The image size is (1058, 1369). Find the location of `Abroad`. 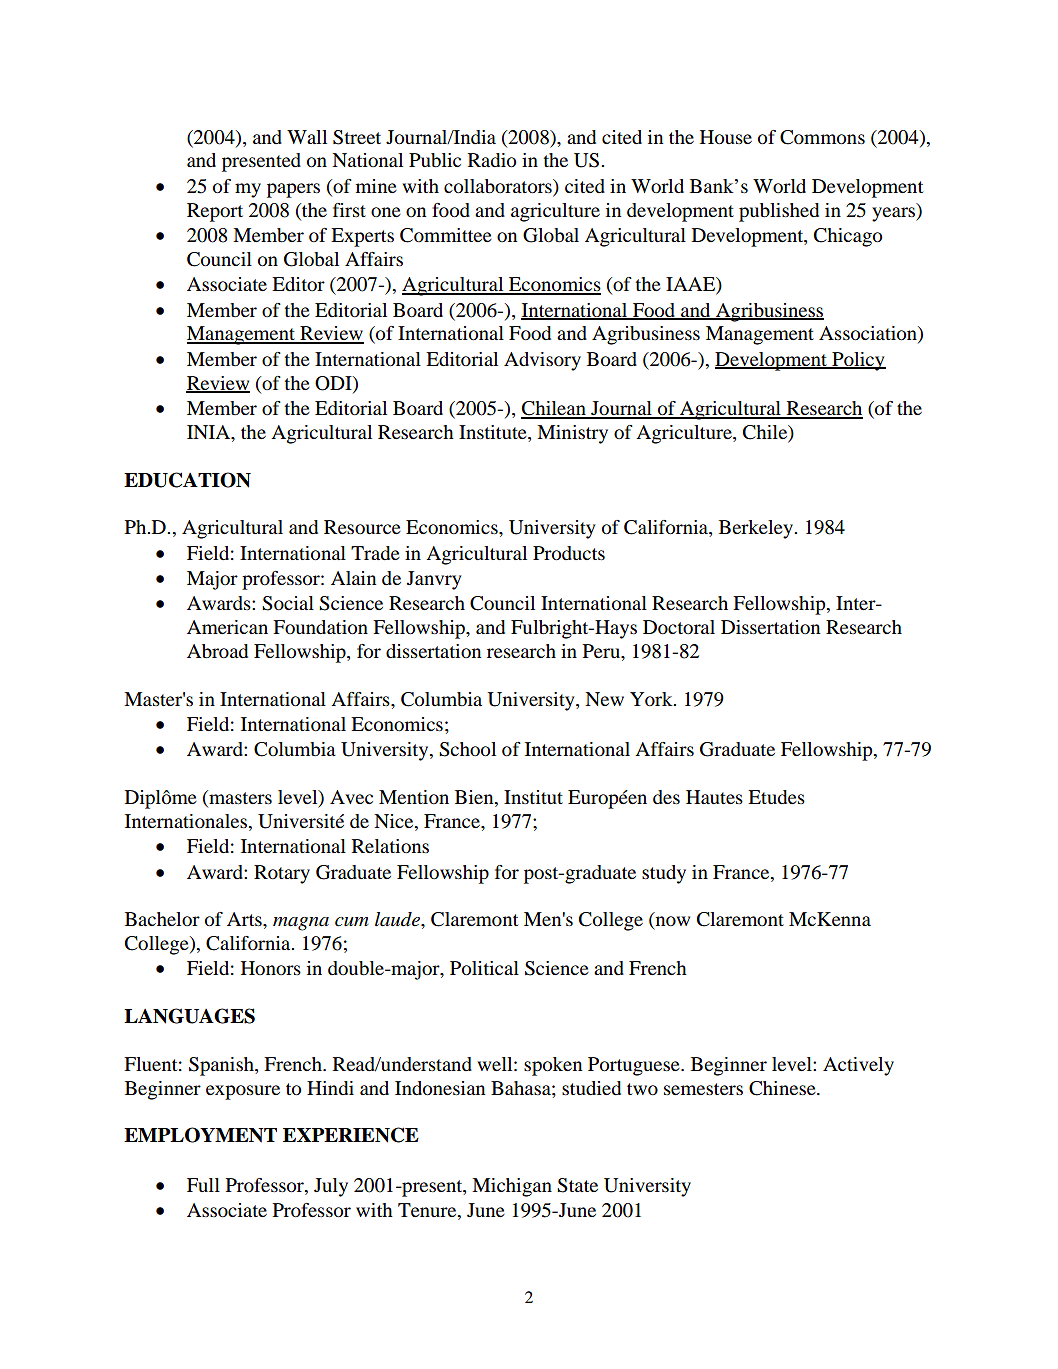

Abroad is located at coordinates (217, 651).
